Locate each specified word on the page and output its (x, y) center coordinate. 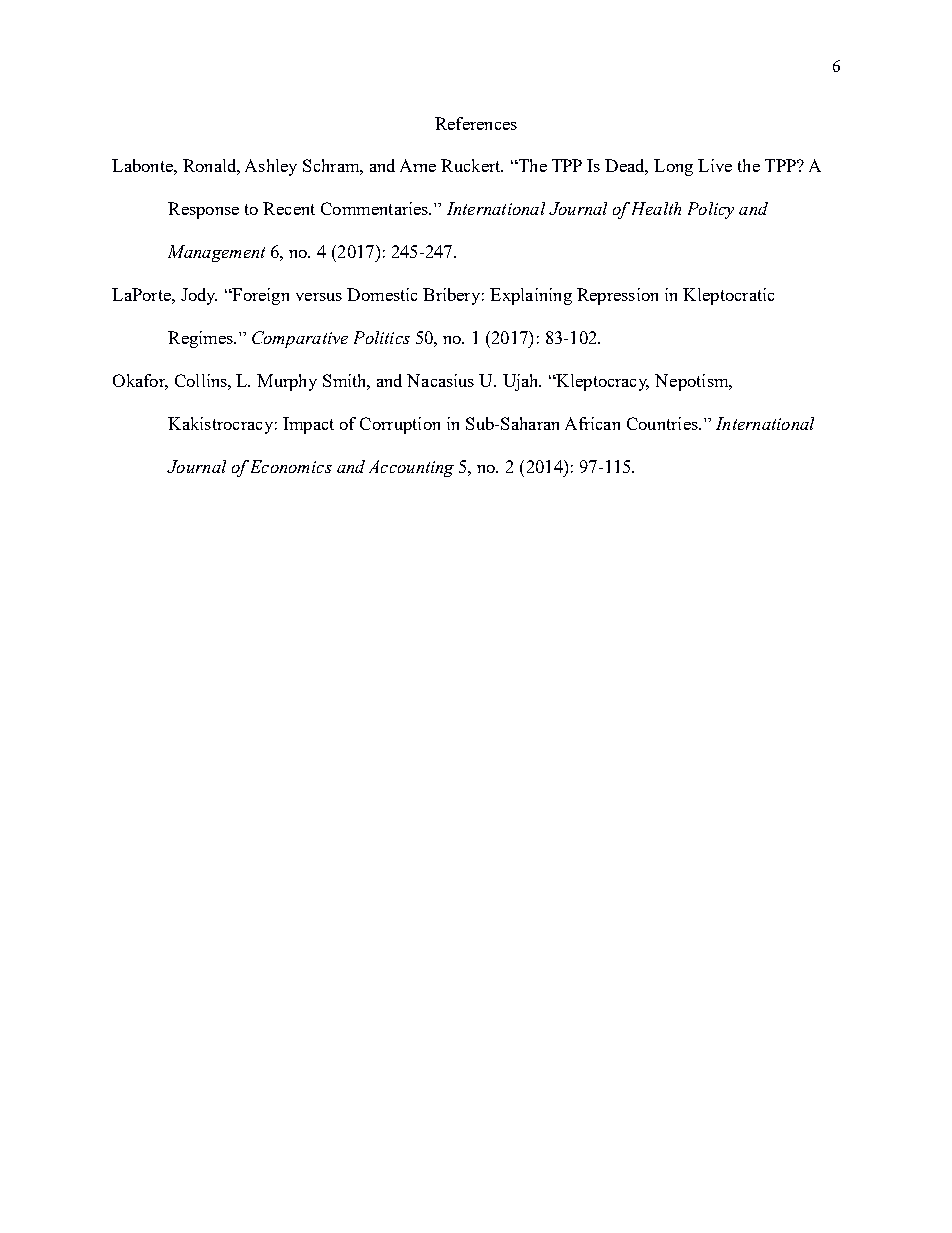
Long (673, 167)
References (476, 123)
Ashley (271, 167)
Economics (291, 466)
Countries (663, 423)
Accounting (411, 468)
